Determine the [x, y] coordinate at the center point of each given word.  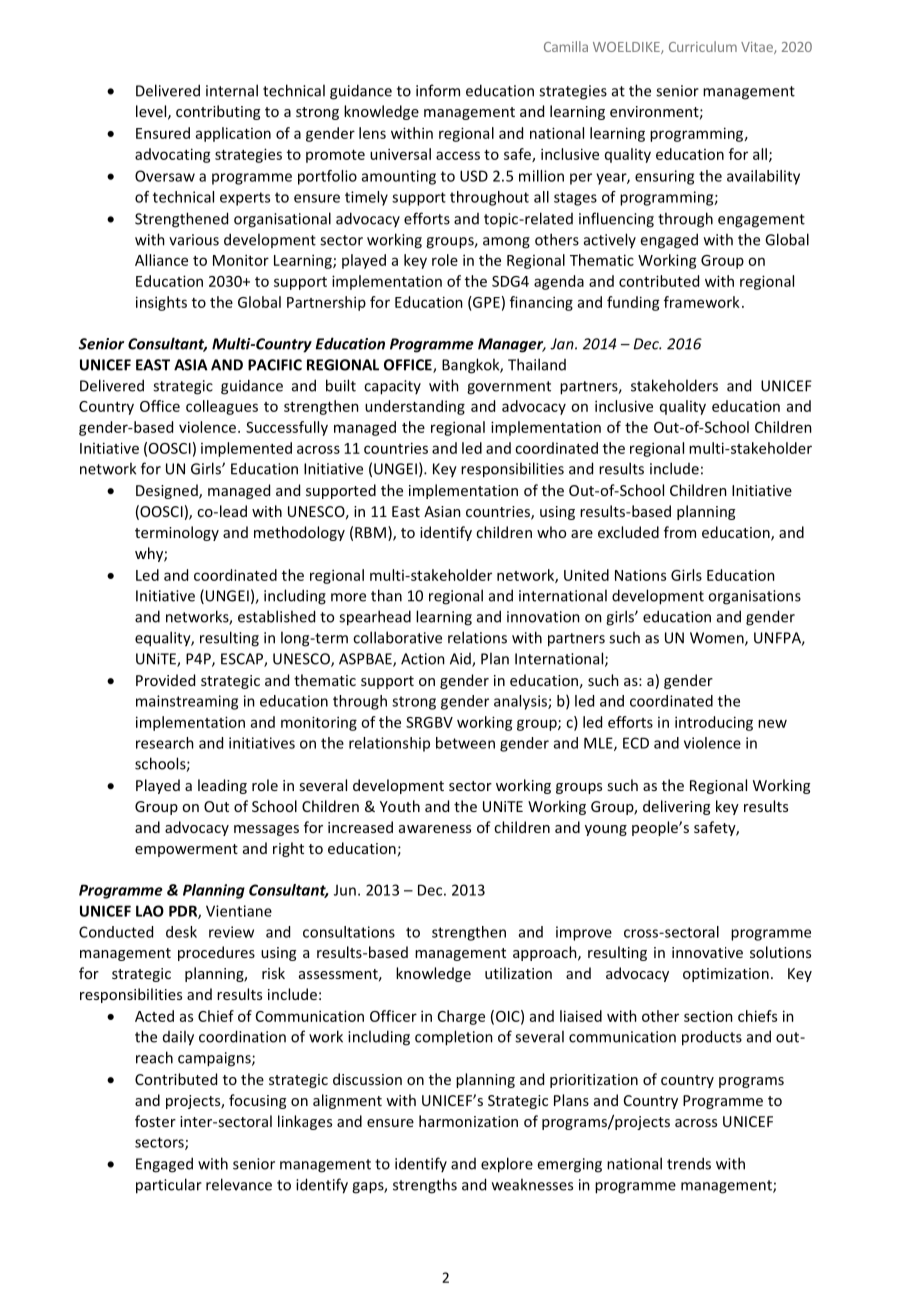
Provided [165, 680]
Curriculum [703, 46]
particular [169, 1186]
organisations [754, 597]
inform [438, 90]
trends [689, 1163]
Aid [461, 660]
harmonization [468, 1121]
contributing [218, 112]
